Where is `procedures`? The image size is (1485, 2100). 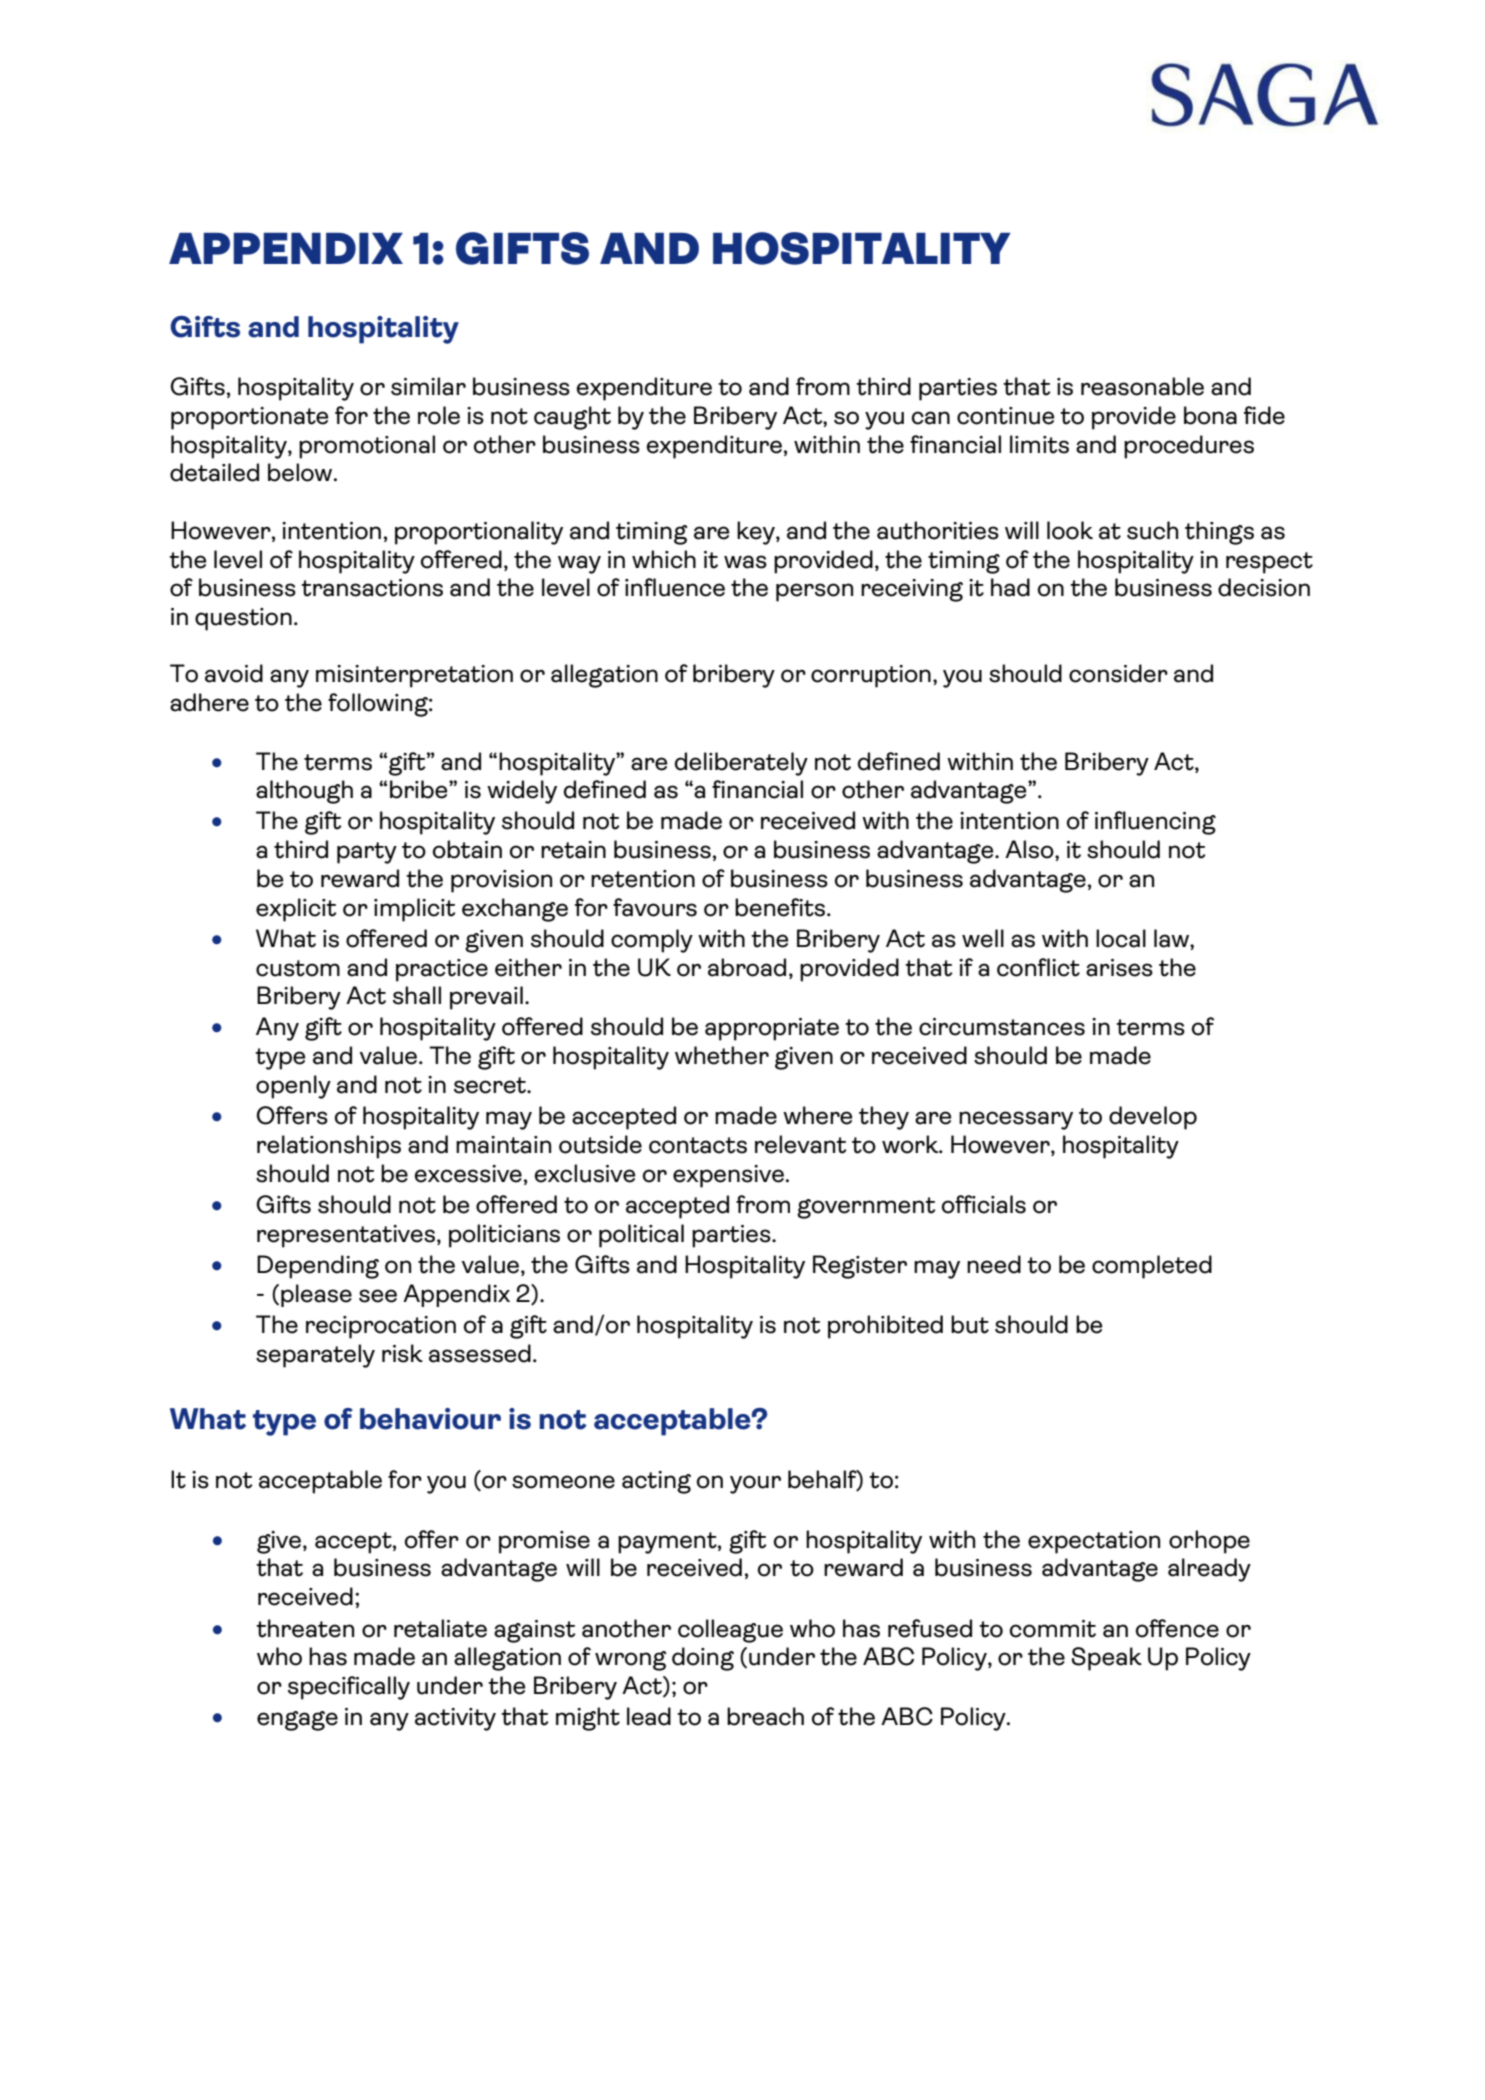
procedures is located at coordinates (1189, 447).
